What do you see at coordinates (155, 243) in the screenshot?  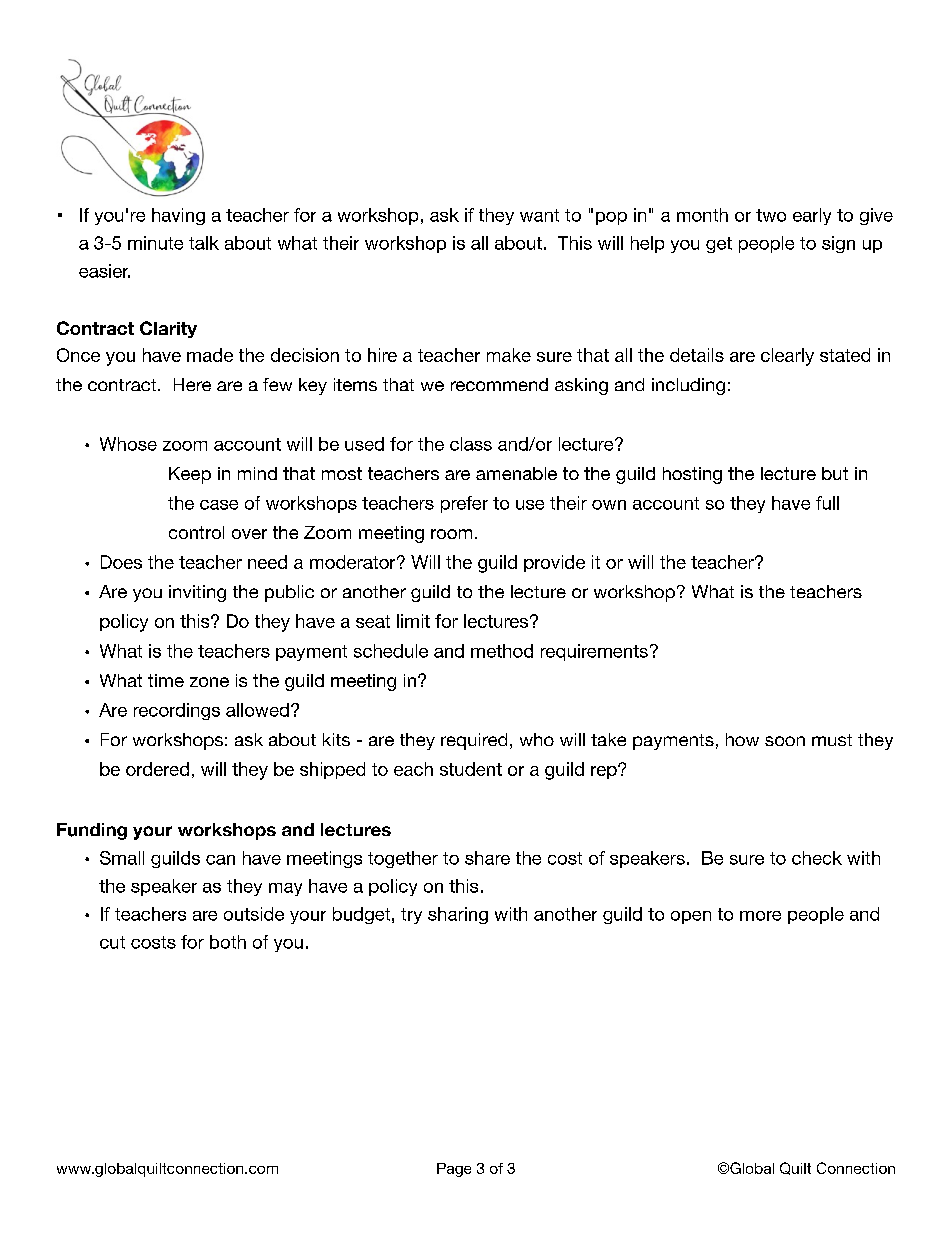 I see `minute` at bounding box center [155, 243].
